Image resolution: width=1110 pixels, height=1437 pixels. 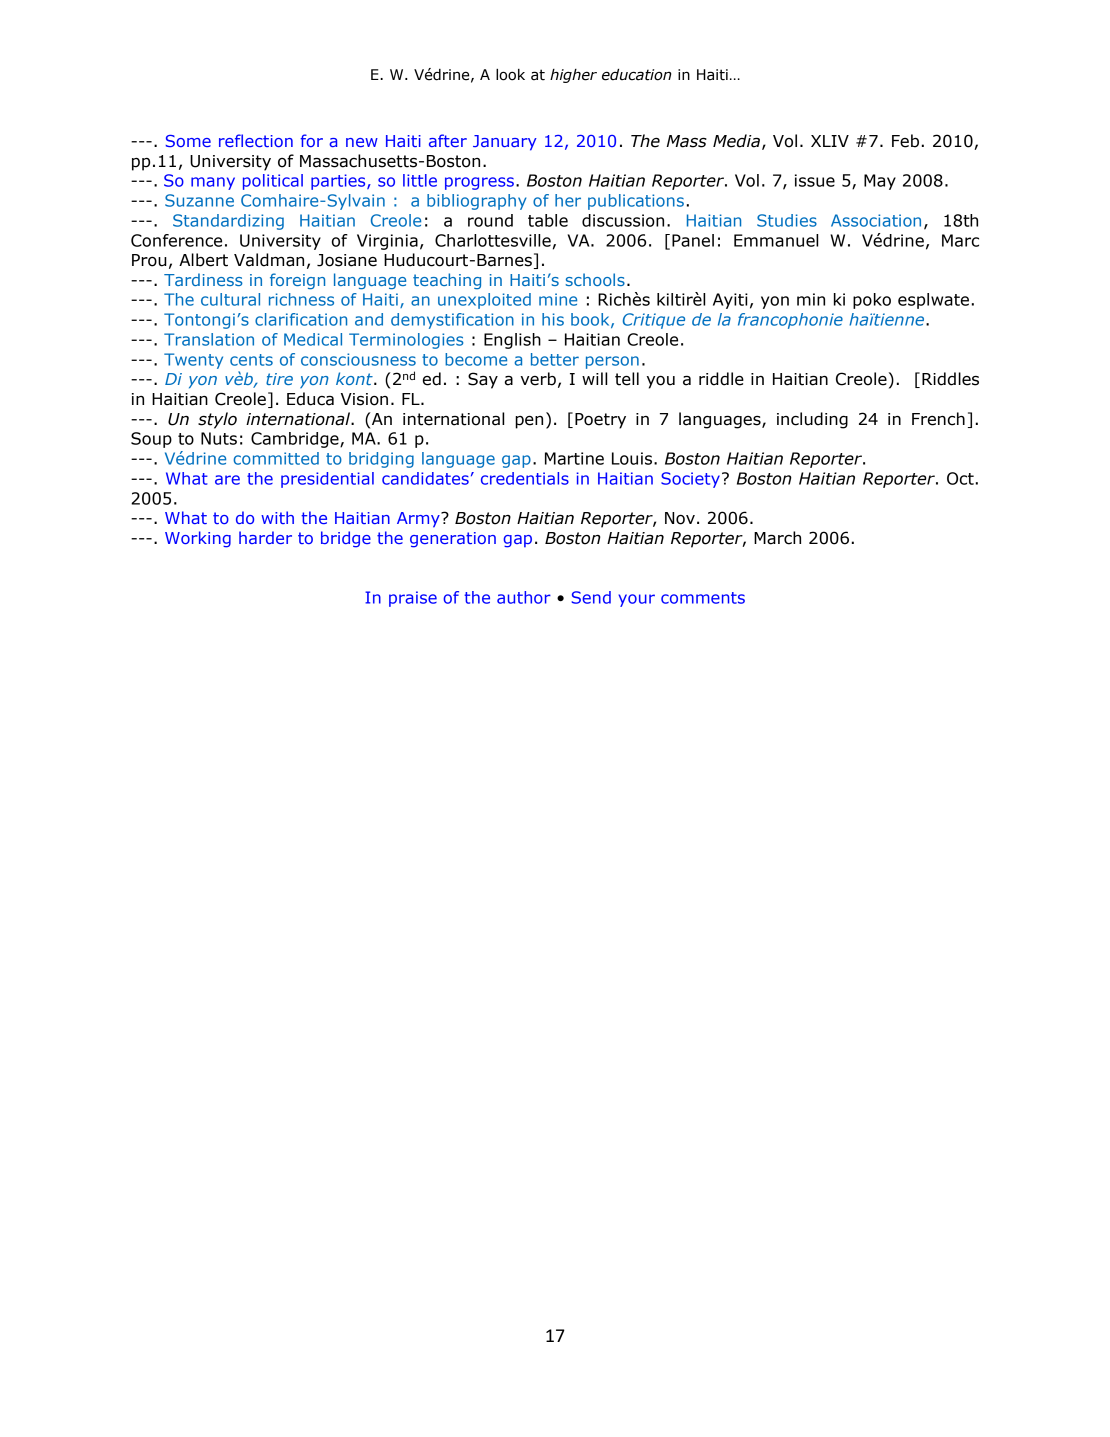 I want to click on harder, so click(x=265, y=537).
